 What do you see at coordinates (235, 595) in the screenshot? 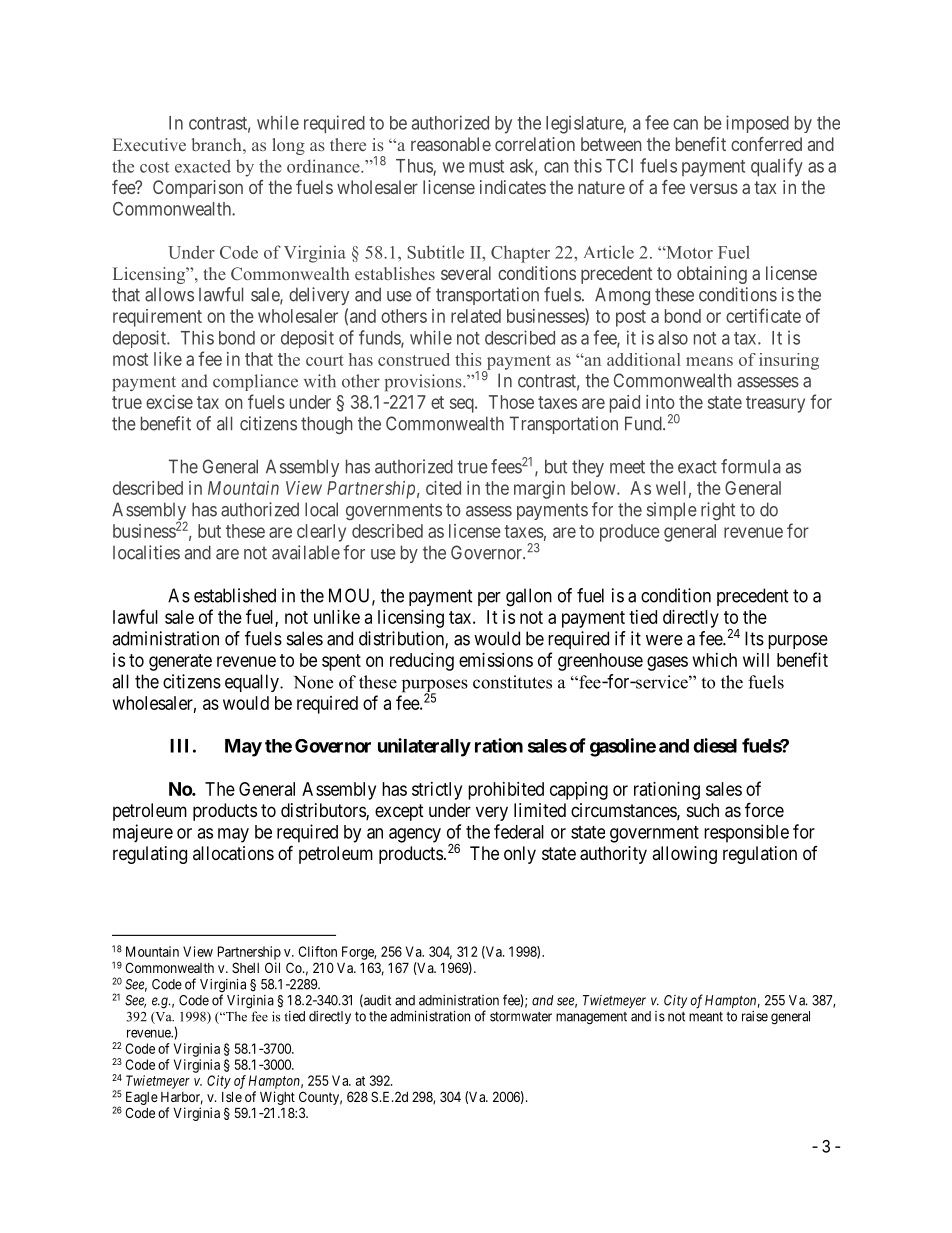
I see `established` at bounding box center [235, 595].
